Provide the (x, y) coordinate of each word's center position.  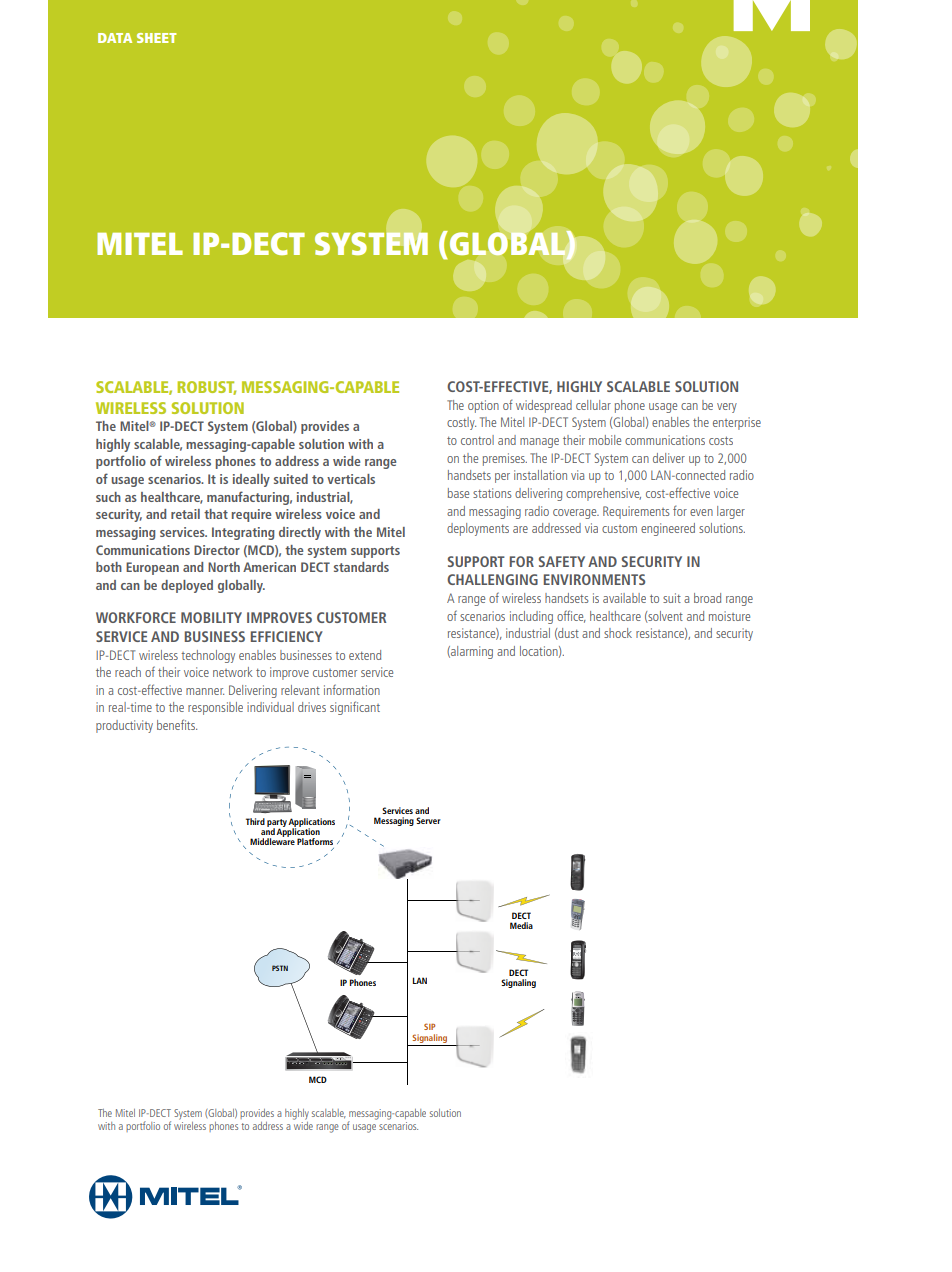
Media (521, 925)
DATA (115, 38)
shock (618, 633)
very (727, 408)
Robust (206, 388)
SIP (429, 1026)
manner (205, 691)
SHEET (157, 38)
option (483, 406)
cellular (593, 405)
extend (365, 655)
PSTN (280, 968)
